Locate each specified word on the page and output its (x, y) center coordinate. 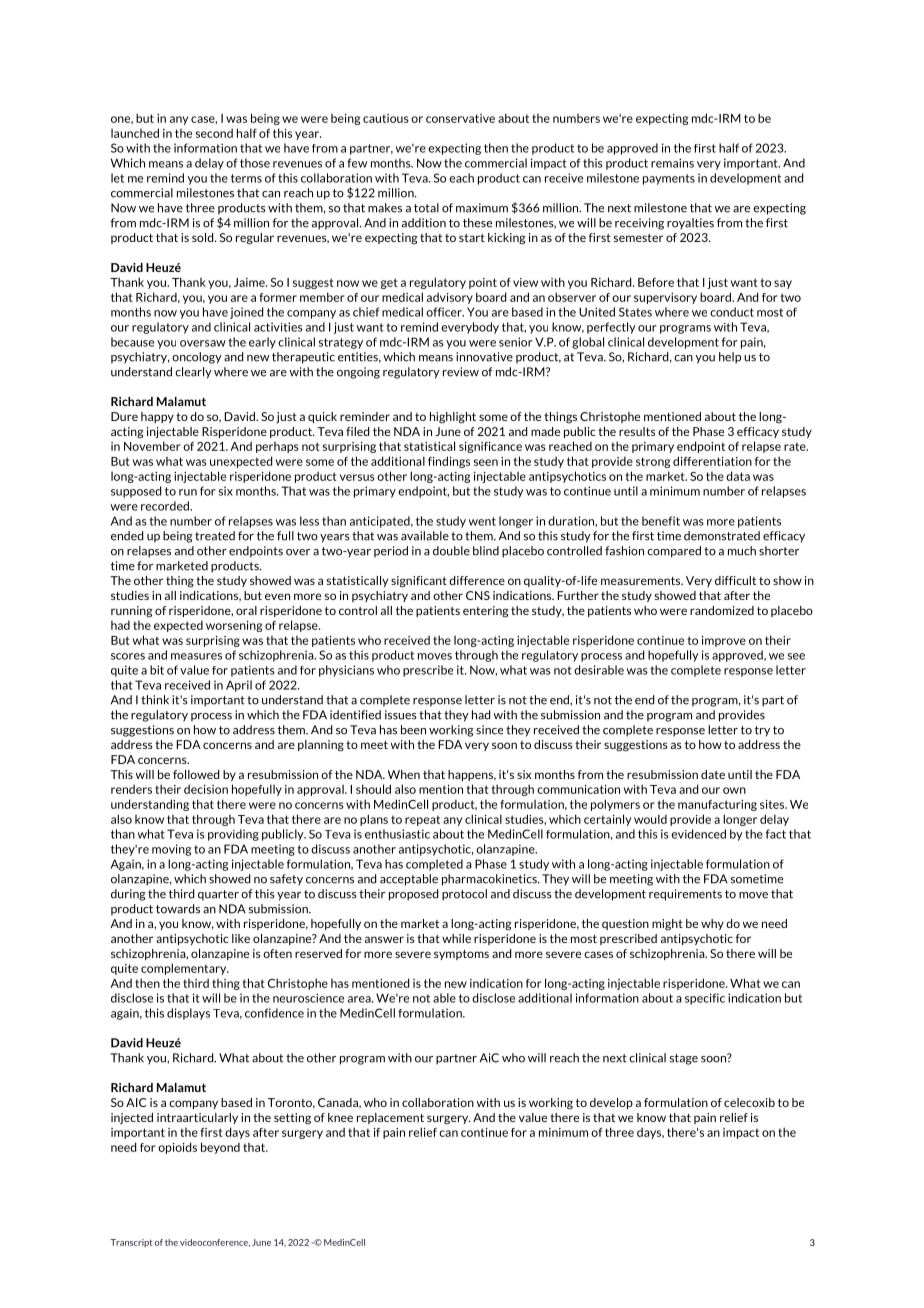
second (214, 133)
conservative (460, 118)
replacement (390, 1118)
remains (672, 163)
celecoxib (749, 1102)
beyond (220, 1148)
